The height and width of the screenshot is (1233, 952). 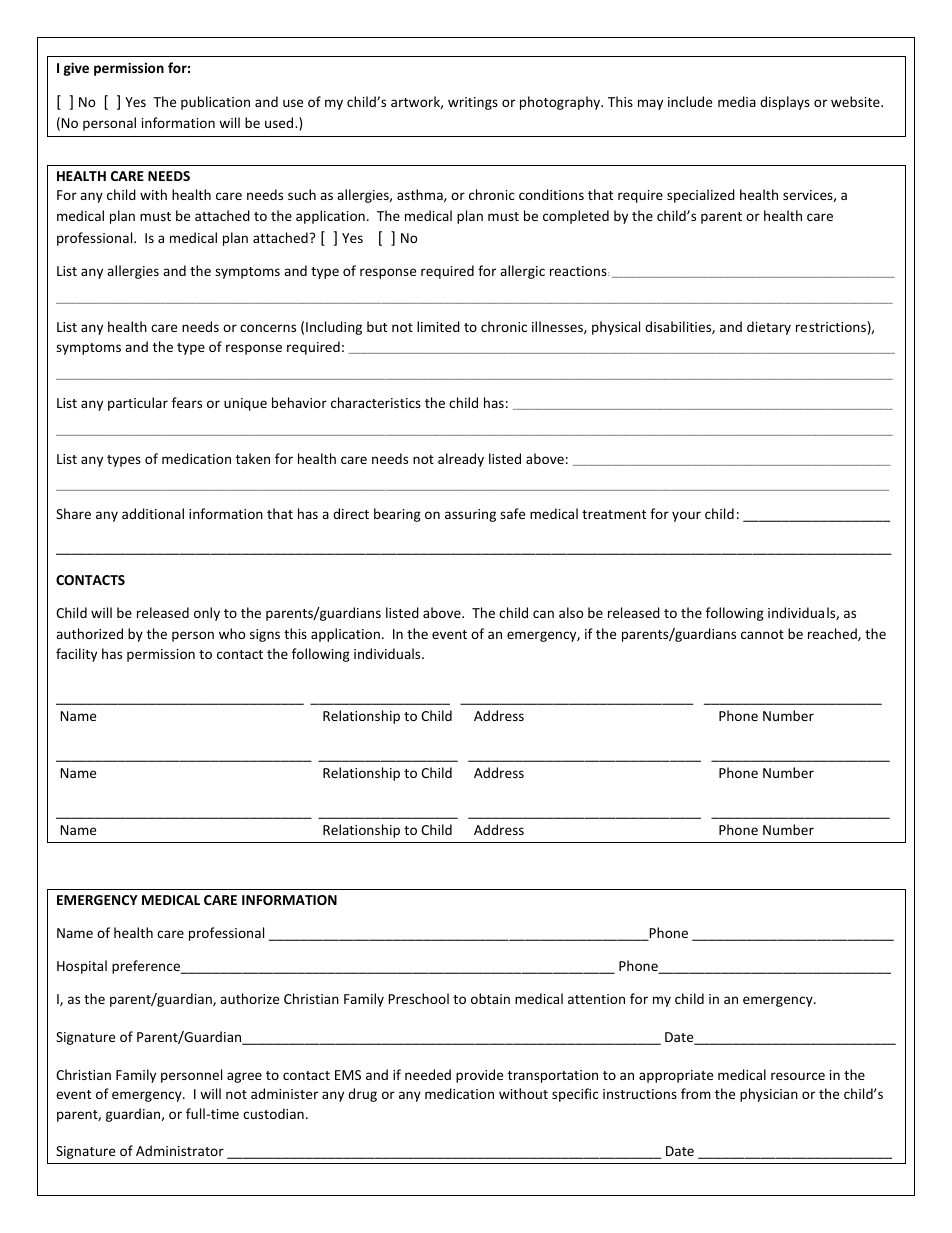 I want to click on writings, so click(x=473, y=103).
